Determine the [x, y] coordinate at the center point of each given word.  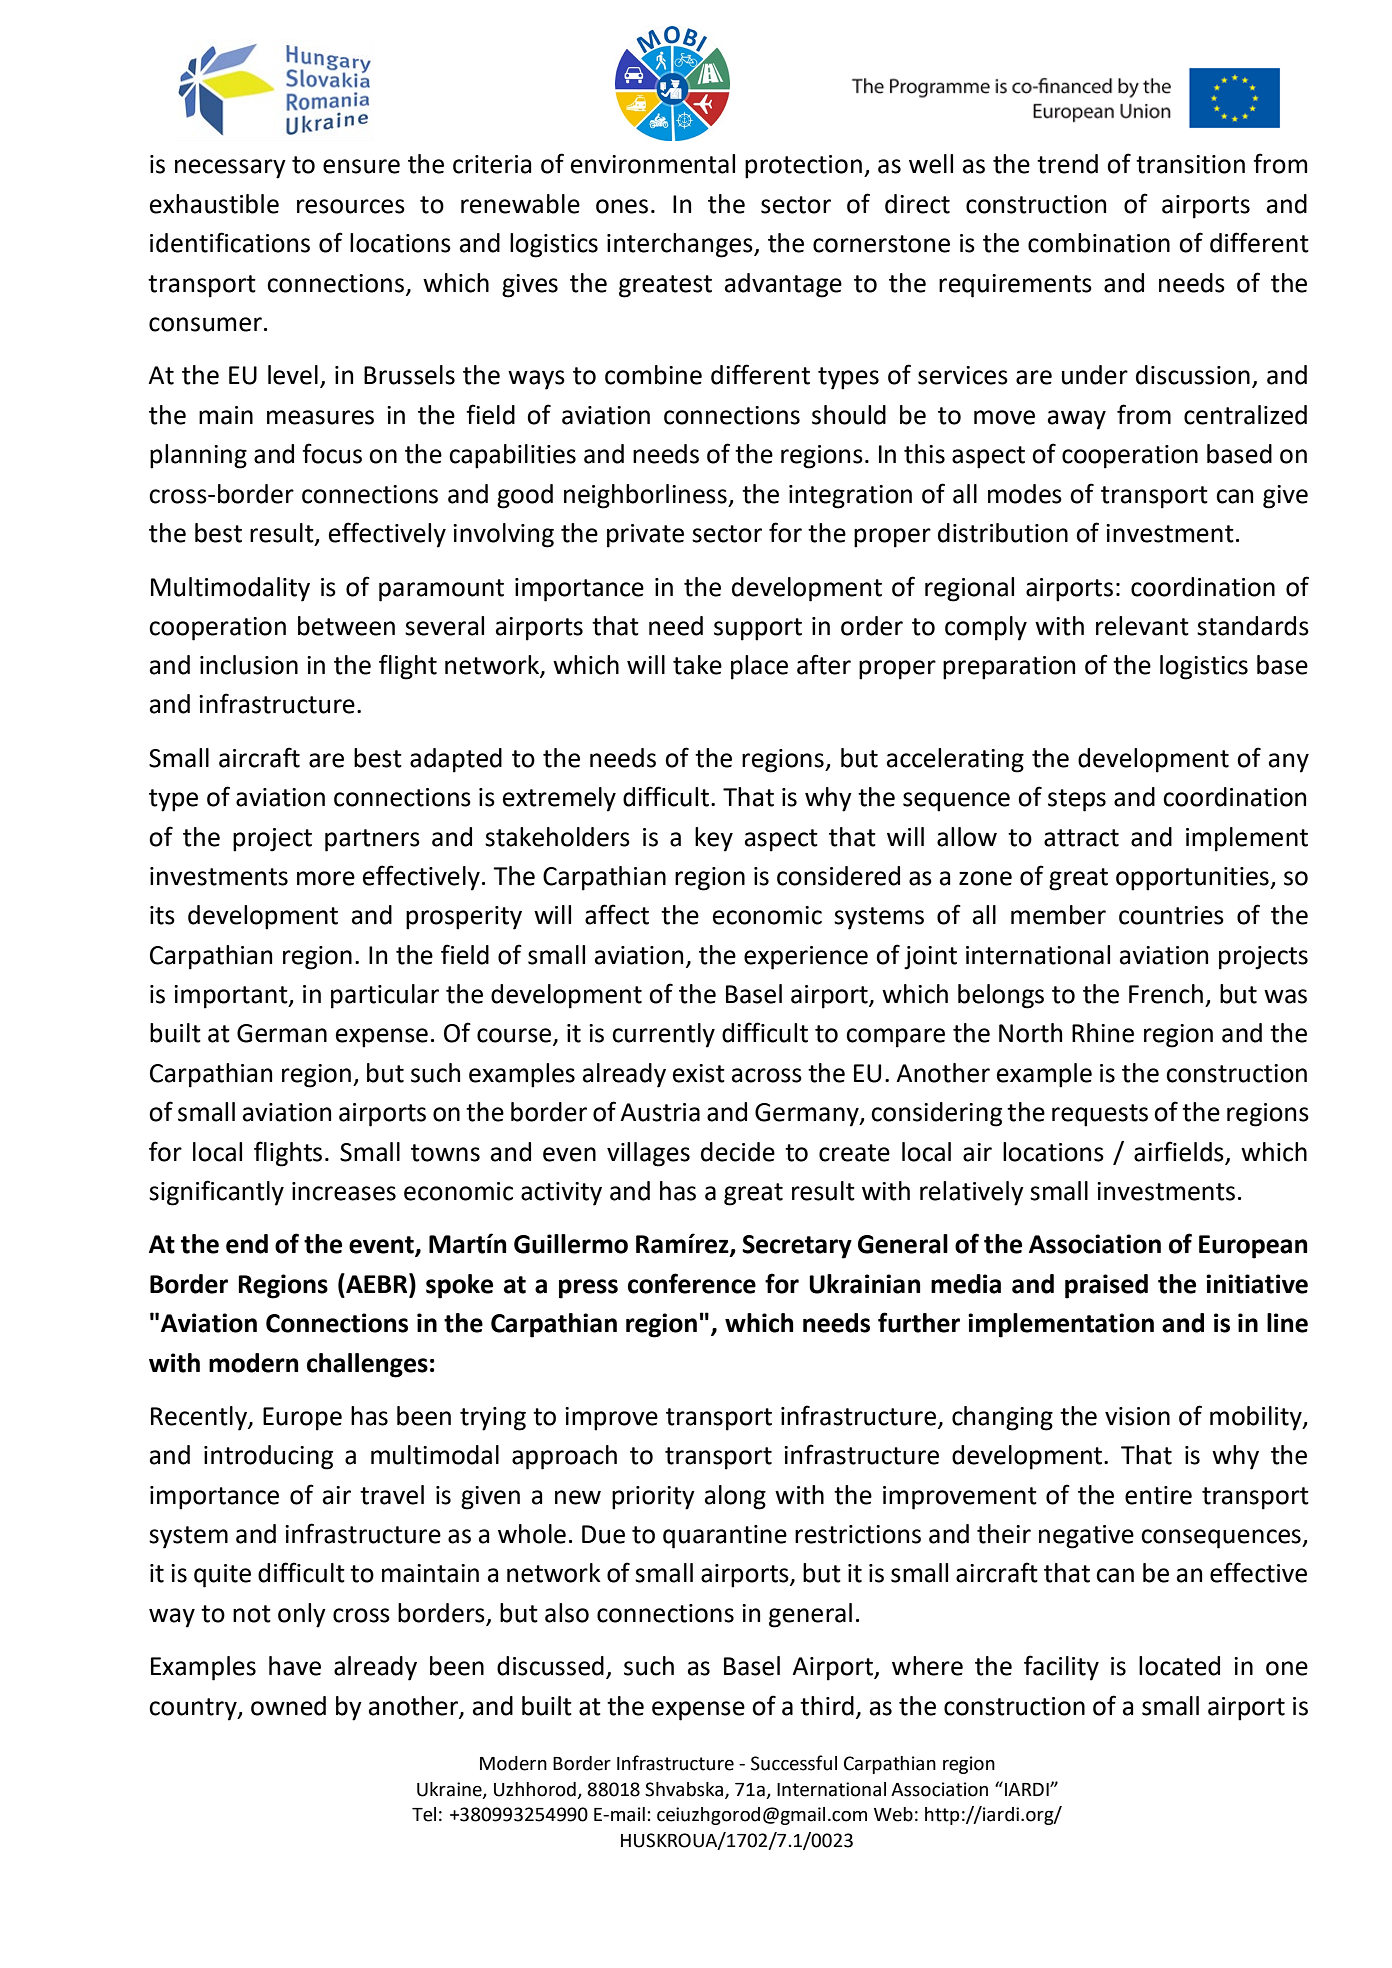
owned [288, 1706]
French [1166, 994]
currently [663, 1035]
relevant [1142, 626]
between [346, 626]
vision [1137, 1416]
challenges [367, 1365]
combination [1099, 243]
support [758, 629]
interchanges [681, 245]
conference [692, 1283]
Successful [794, 1763]
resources [351, 206]
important [232, 997]
